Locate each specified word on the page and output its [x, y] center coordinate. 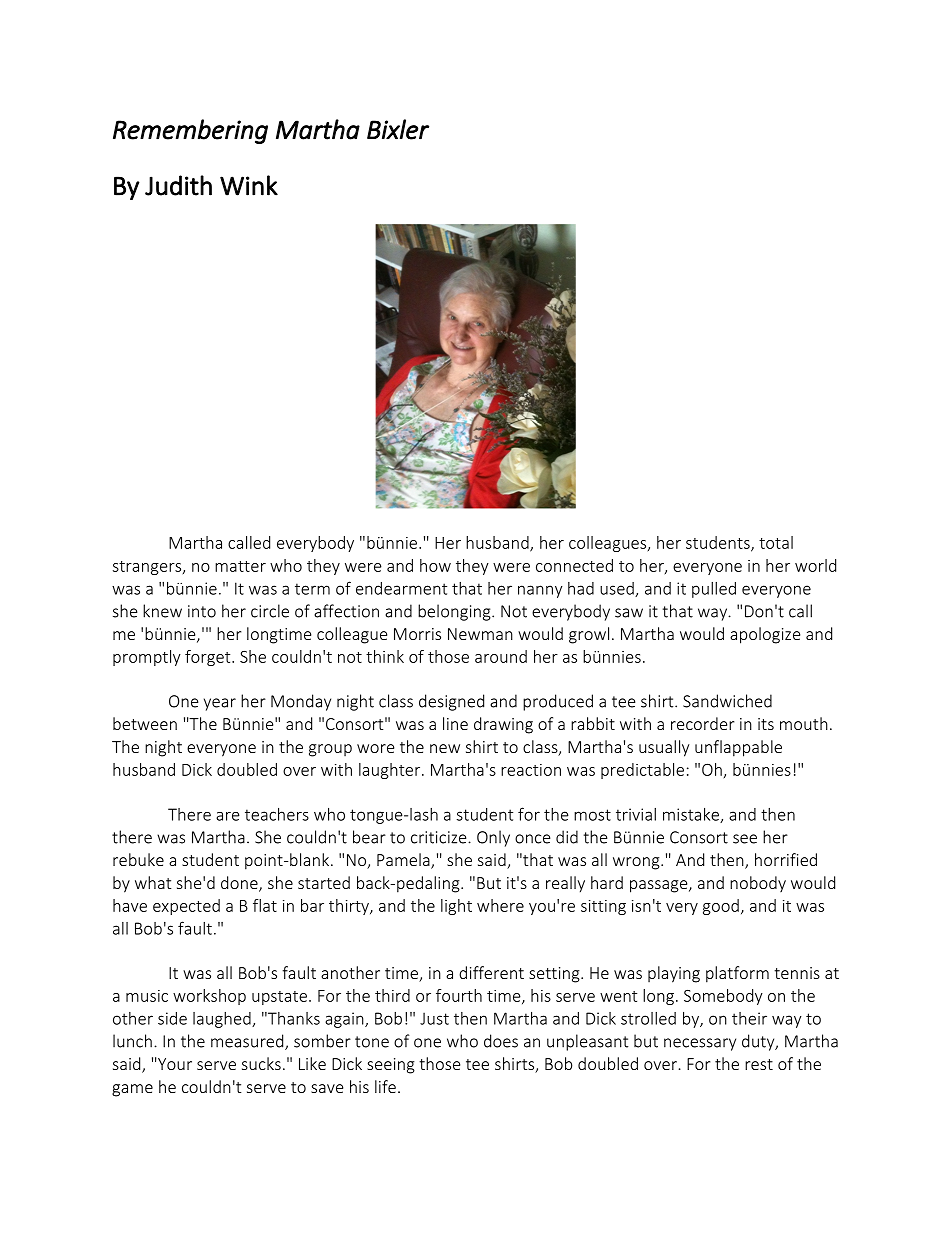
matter [240, 566]
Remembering [190, 131]
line [455, 723]
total [776, 542]
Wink [249, 185]
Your [174, 1064]
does [501, 1041]
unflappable [738, 748]
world [815, 565]
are [228, 816]
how [435, 565]
